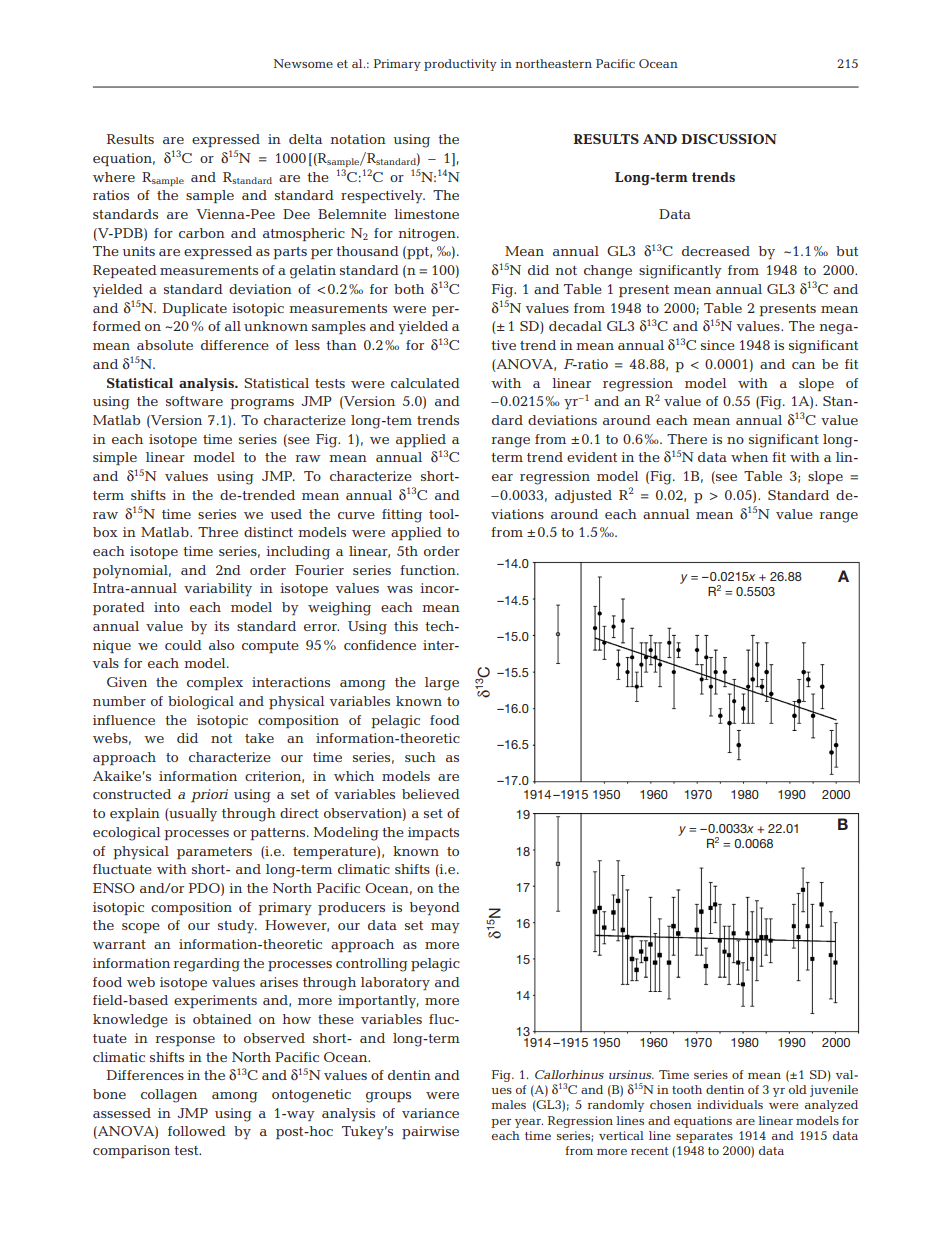 Image resolution: width=952 pixels, height=1257 pixels. I want to click on males, so click(508, 1104).
